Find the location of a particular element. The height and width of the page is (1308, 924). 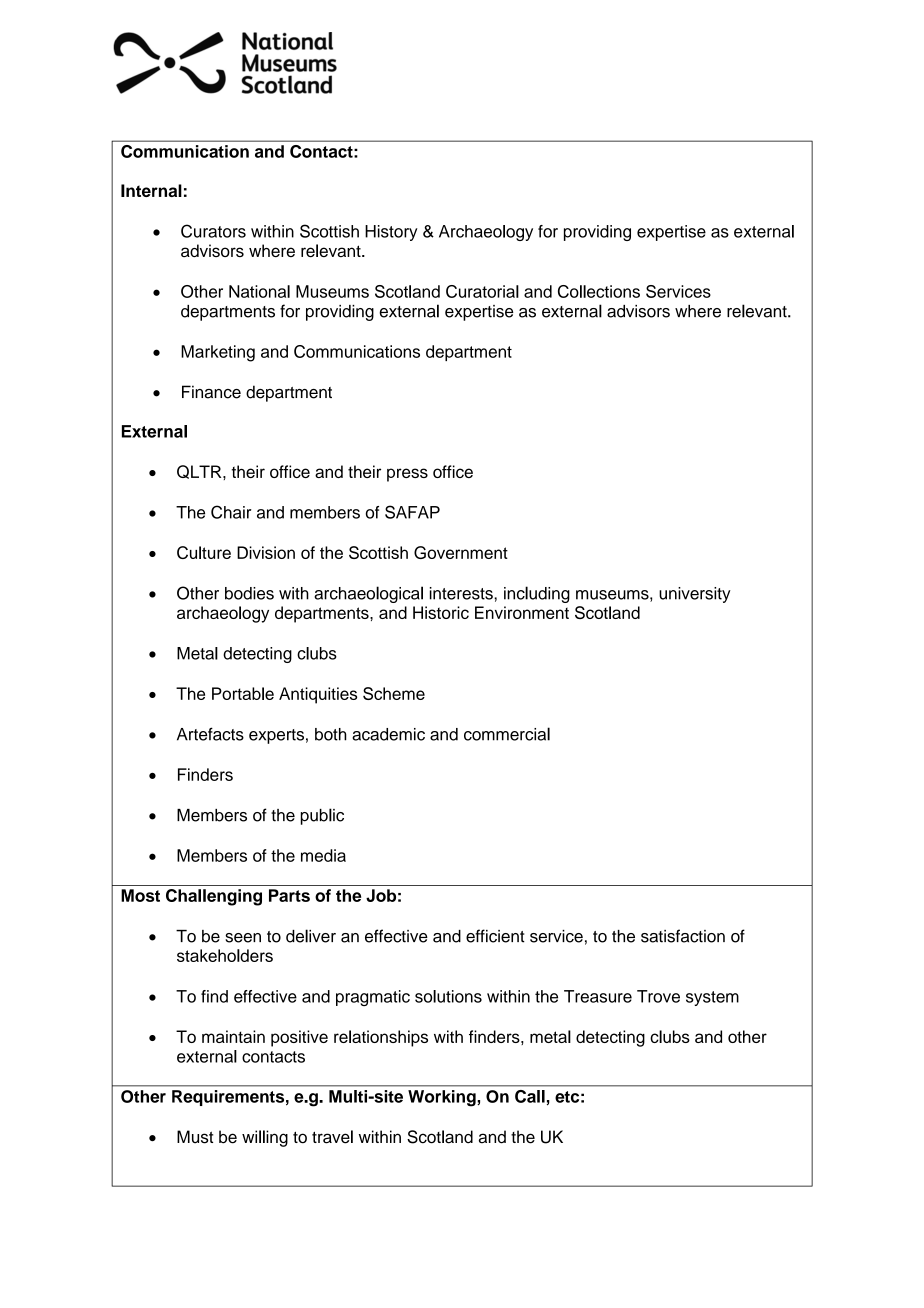

Working is located at coordinates (443, 1098).
